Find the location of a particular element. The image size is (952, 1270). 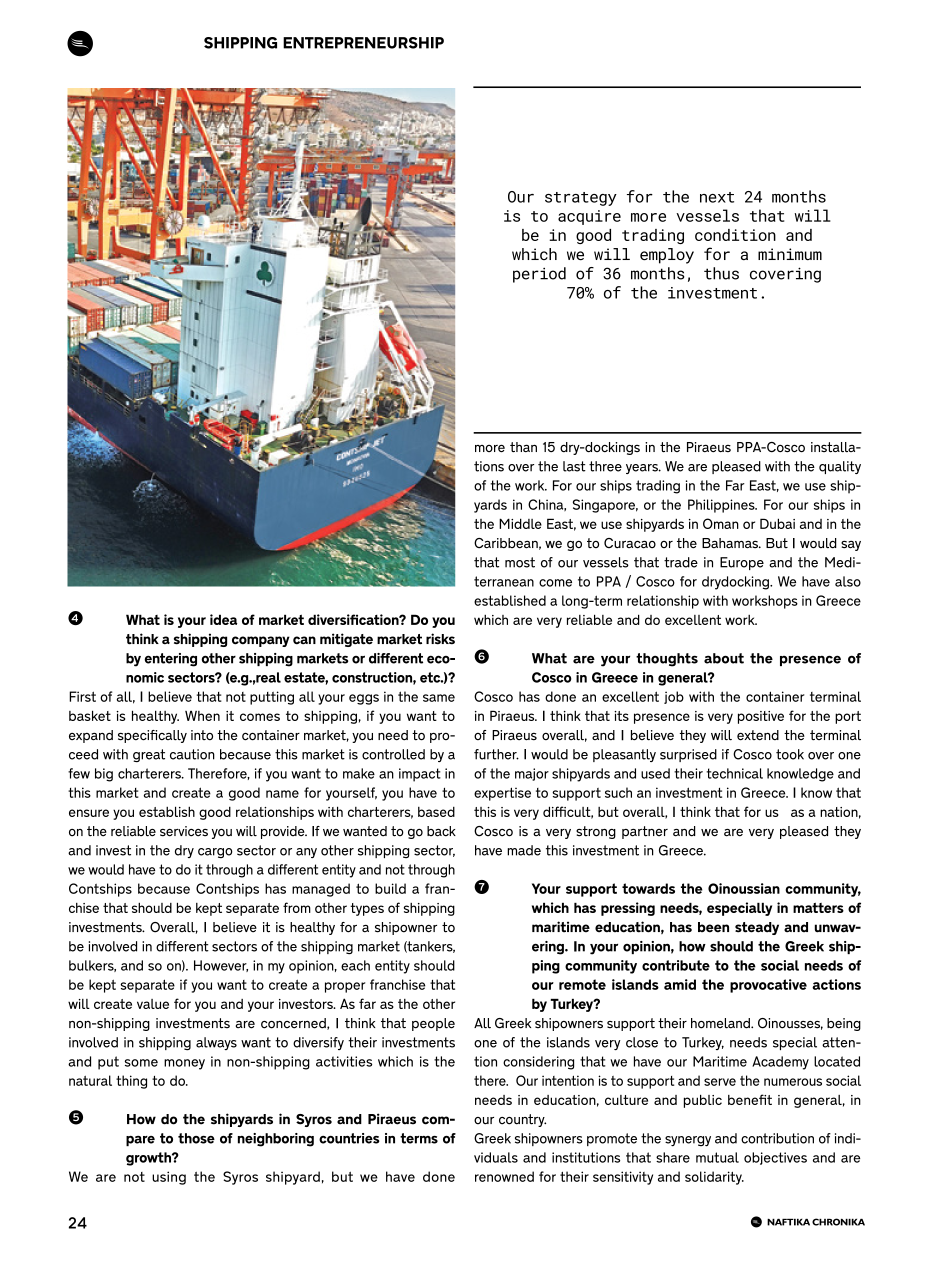

objectives is located at coordinates (775, 1158).
